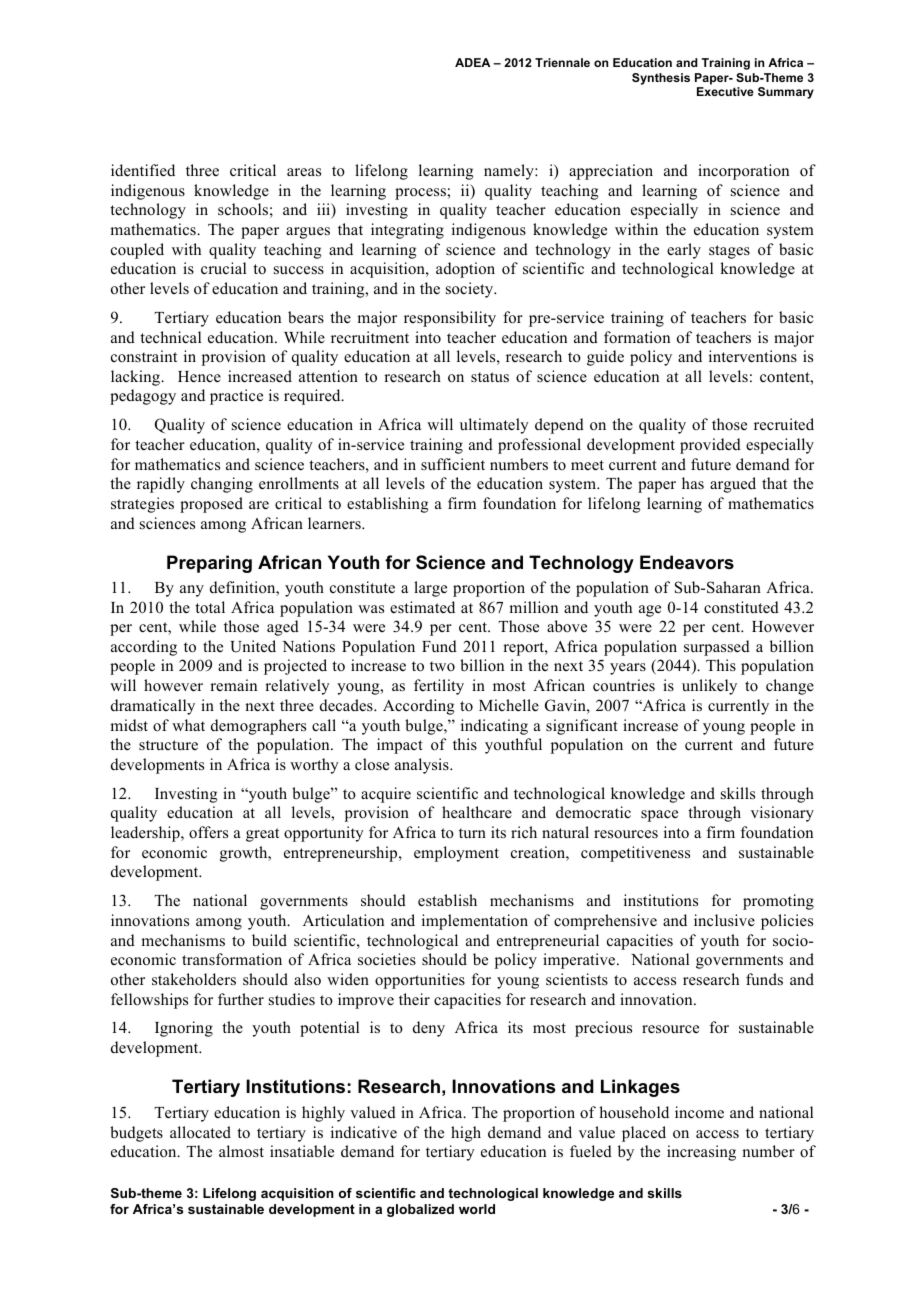  Describe the element at coordinates (200, 1132) in the screenshot. I see `allocated` at that location.
